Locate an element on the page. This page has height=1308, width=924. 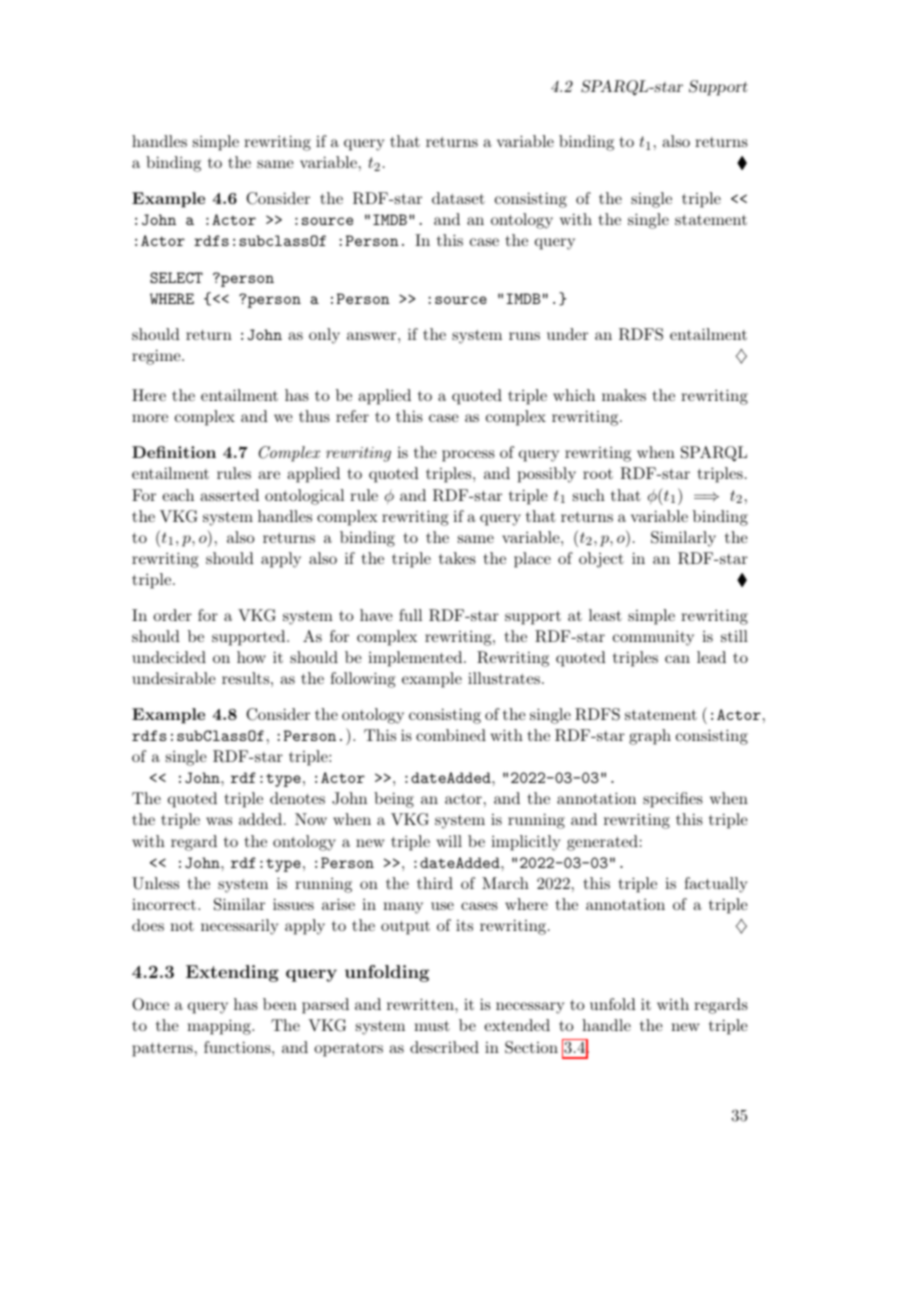
must is located at coordinates (432, 1026).
